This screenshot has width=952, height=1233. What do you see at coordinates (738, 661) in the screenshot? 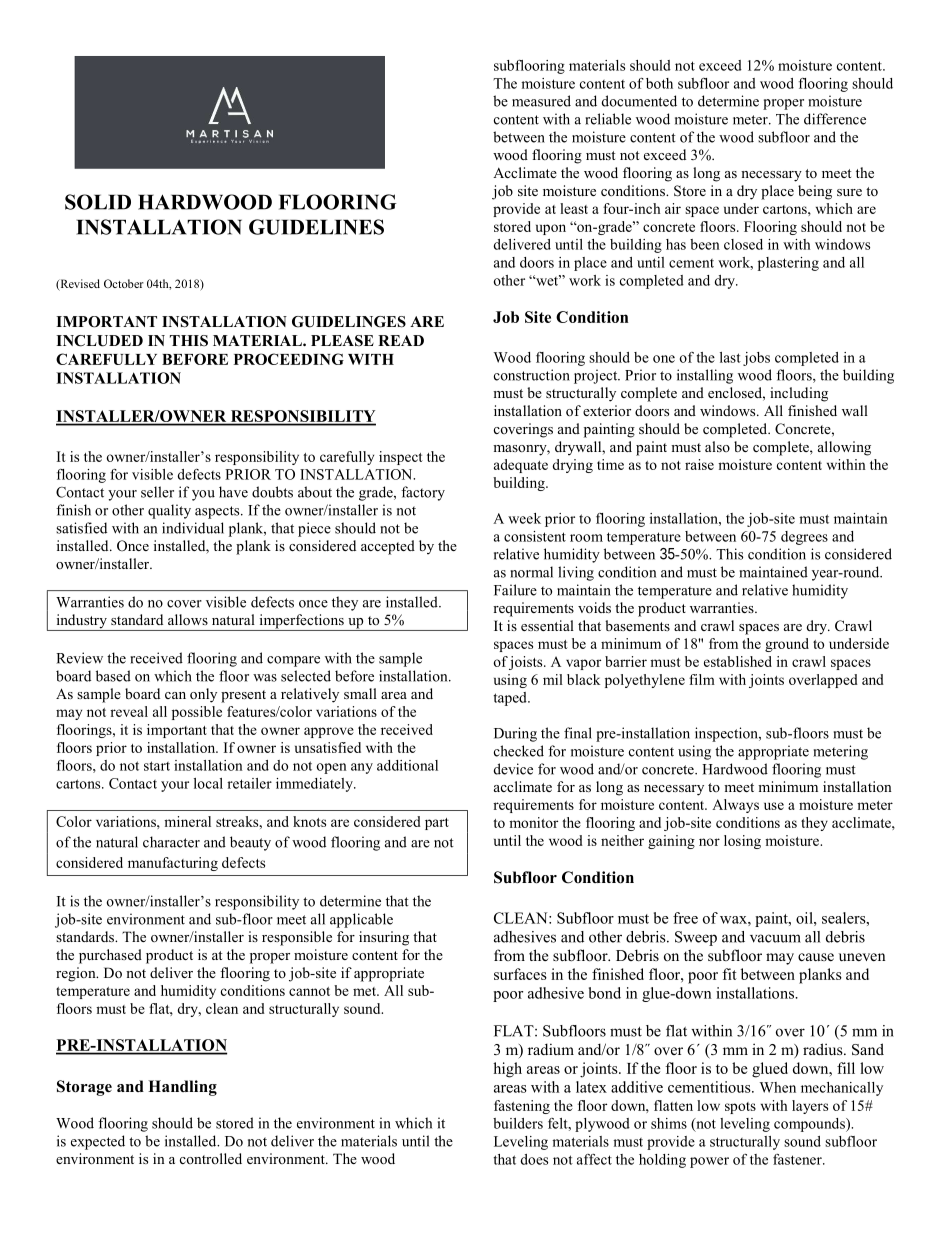
I see `established` at bounding box center [738, 661].
